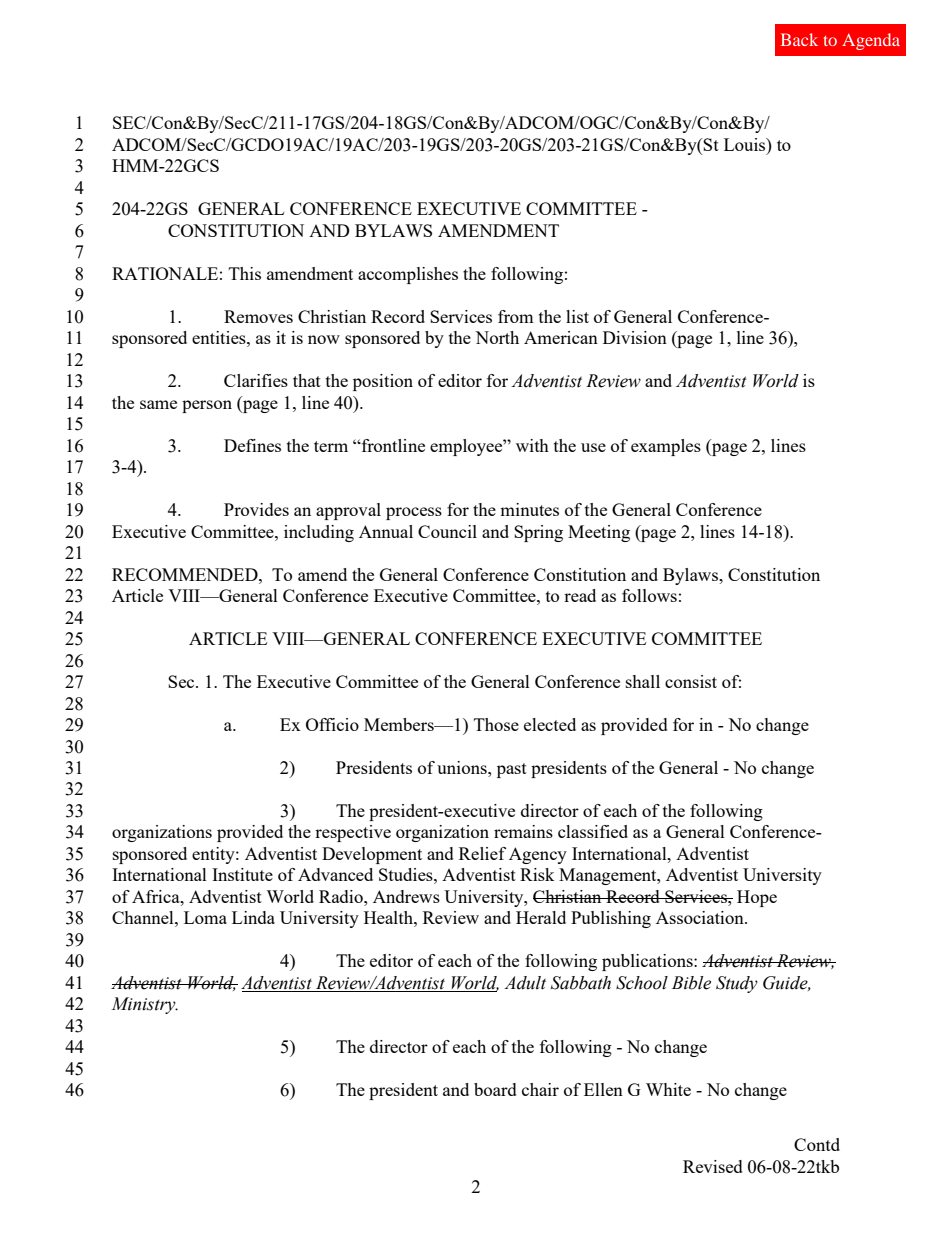 The width and height of the page is (952, 1233). Describe the element at coordinates (258, 316) in the page. I see `Removes` at that location.
